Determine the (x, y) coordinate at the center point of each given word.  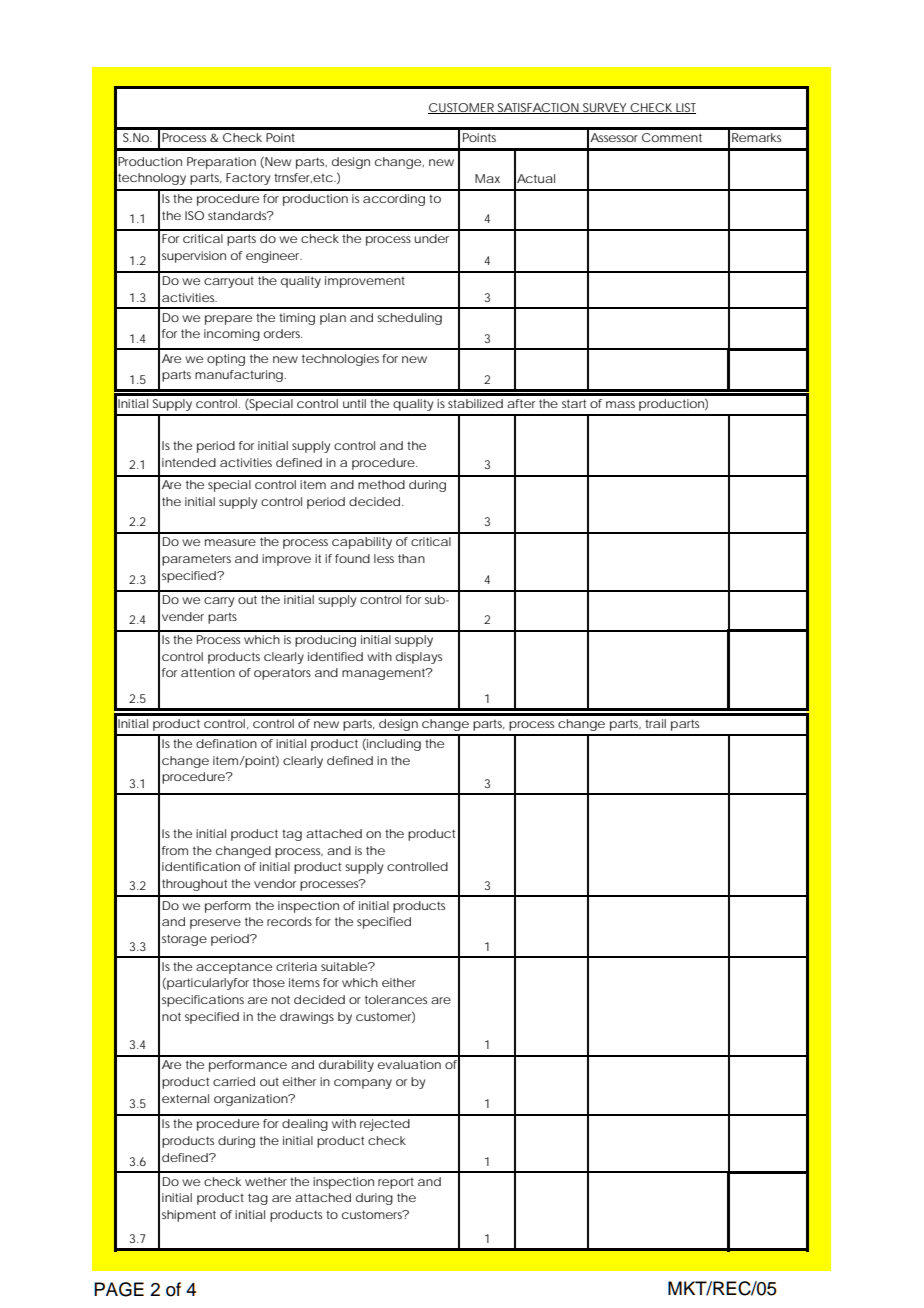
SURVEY (605, 108)
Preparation (221, 163)
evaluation (409, 1064)
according (394, 200)
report (396, 1183)
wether (266, 1181)
